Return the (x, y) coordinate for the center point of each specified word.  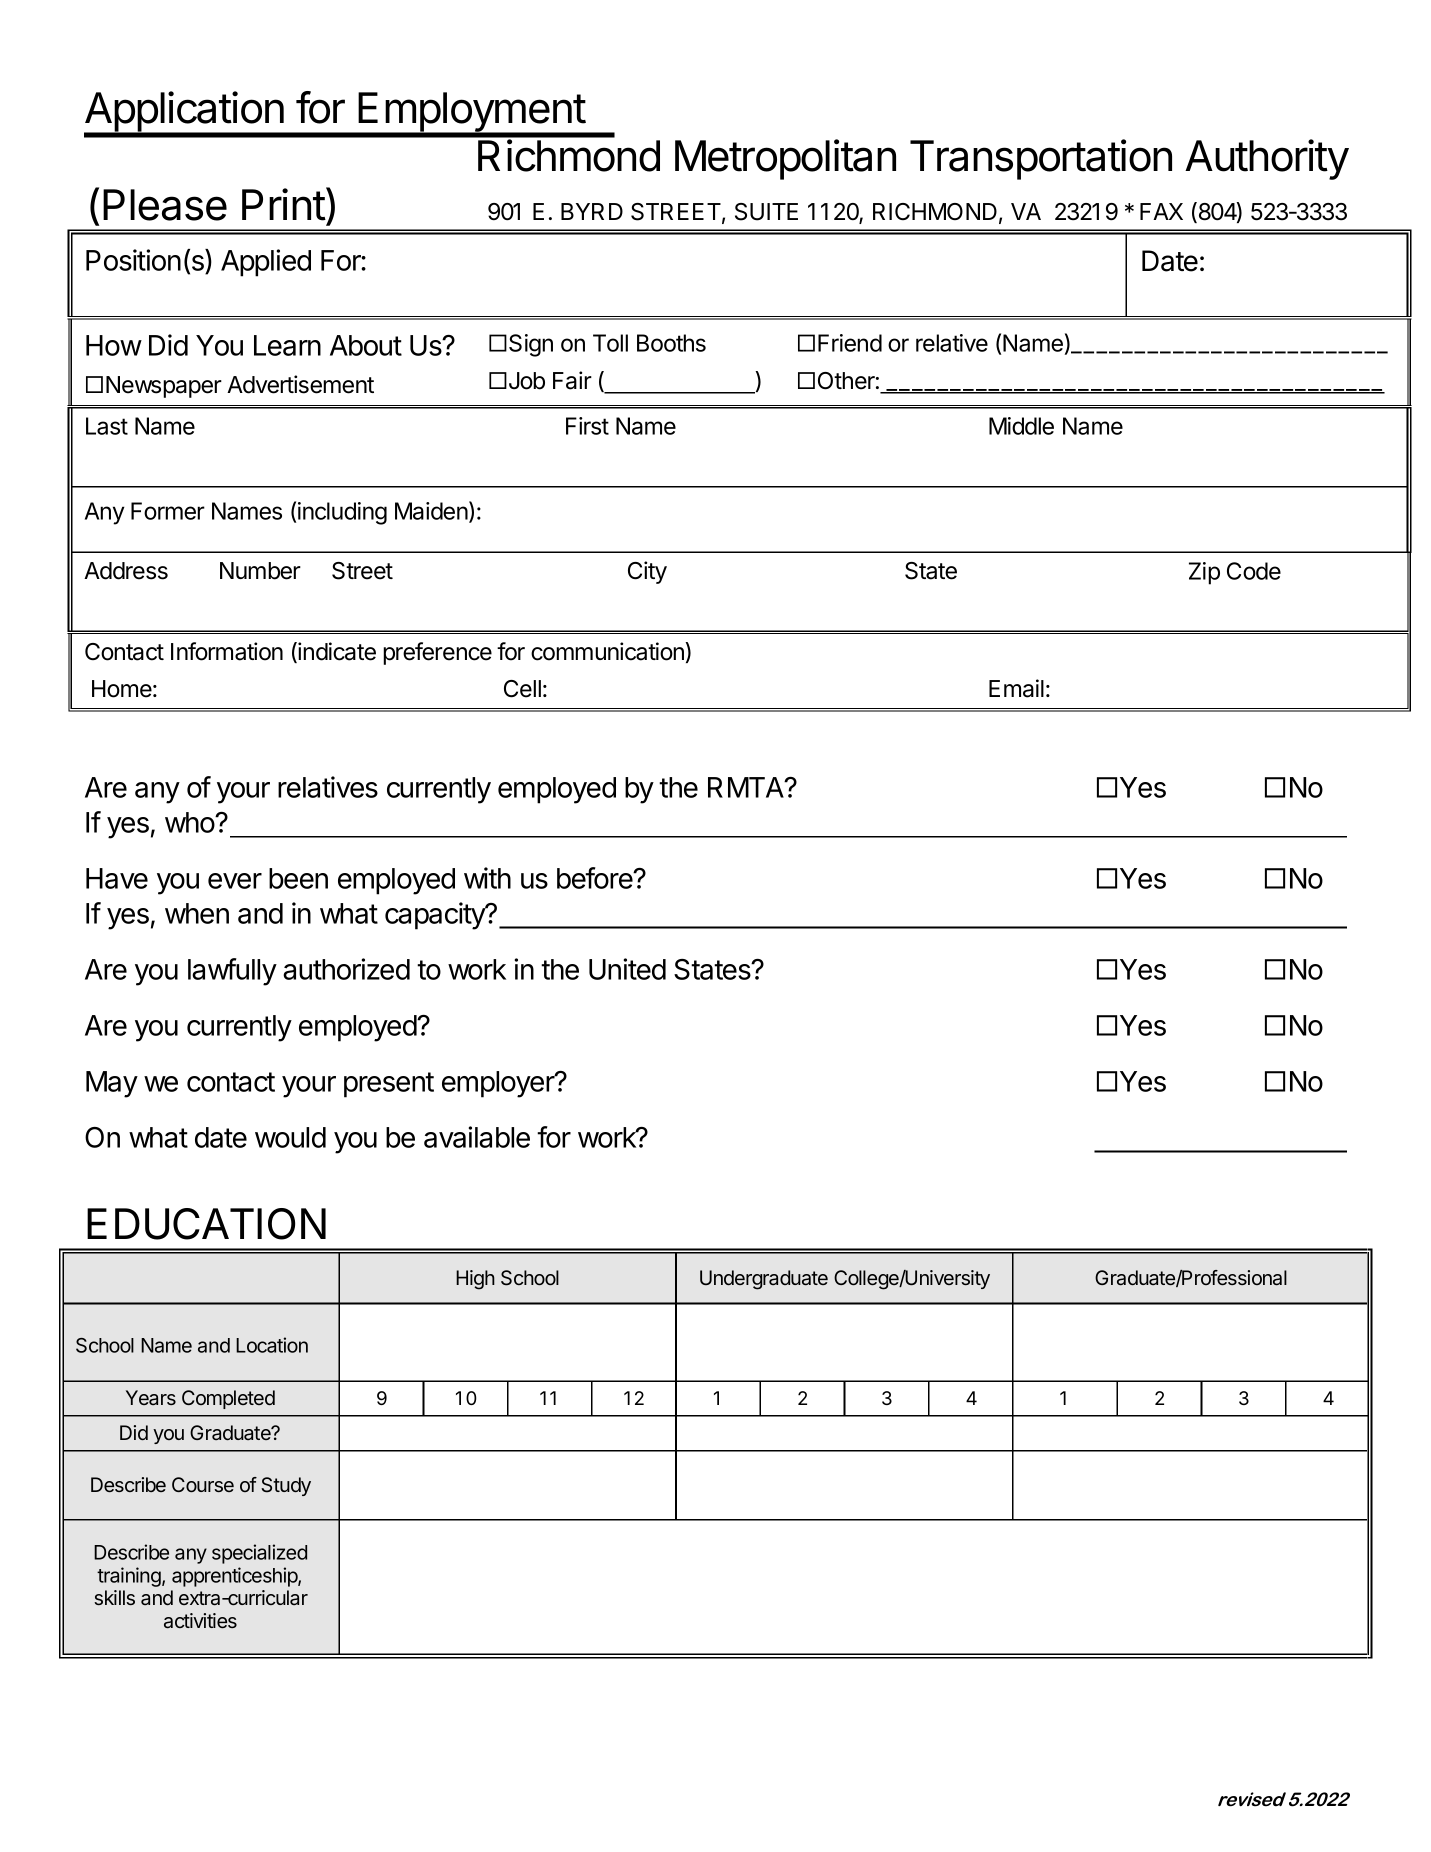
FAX (1161, 211)
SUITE (766, 212)
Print (284, 204)
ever (235, 881)
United (627, 969)
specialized (259, 1554)
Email (1016, 688)
